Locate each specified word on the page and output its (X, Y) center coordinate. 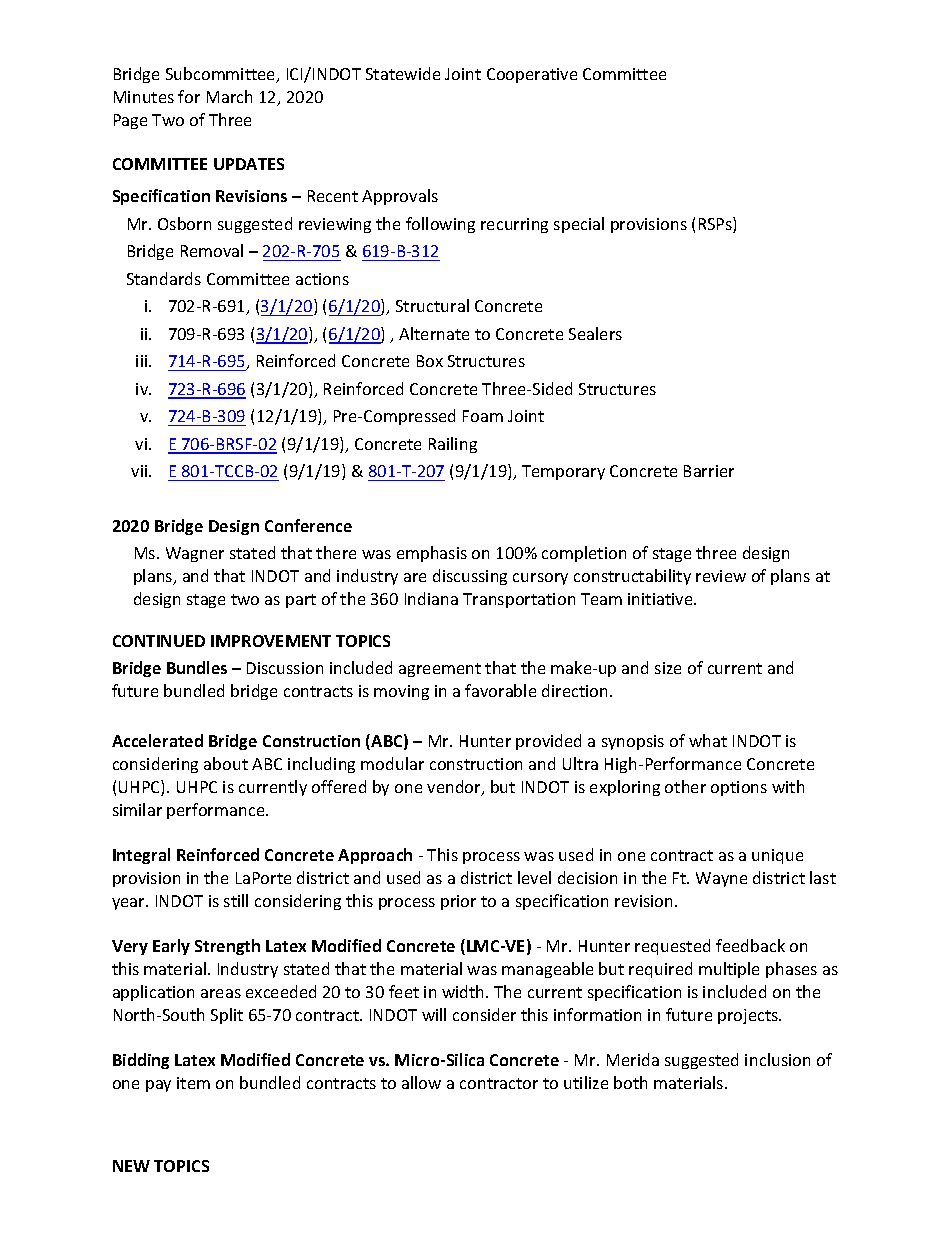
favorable (500, 690)
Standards (164, 278)
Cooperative (532, 75)
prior (458, 902)
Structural (432, 305)
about (226, 763)
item (193, 1083)
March (229, 96)
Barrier (709, 471)
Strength (227, 947)
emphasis (432, 554)
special (579, 225)
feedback (750, 945)
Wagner (195, 554)
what (708, 740)
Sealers (595, 333)
